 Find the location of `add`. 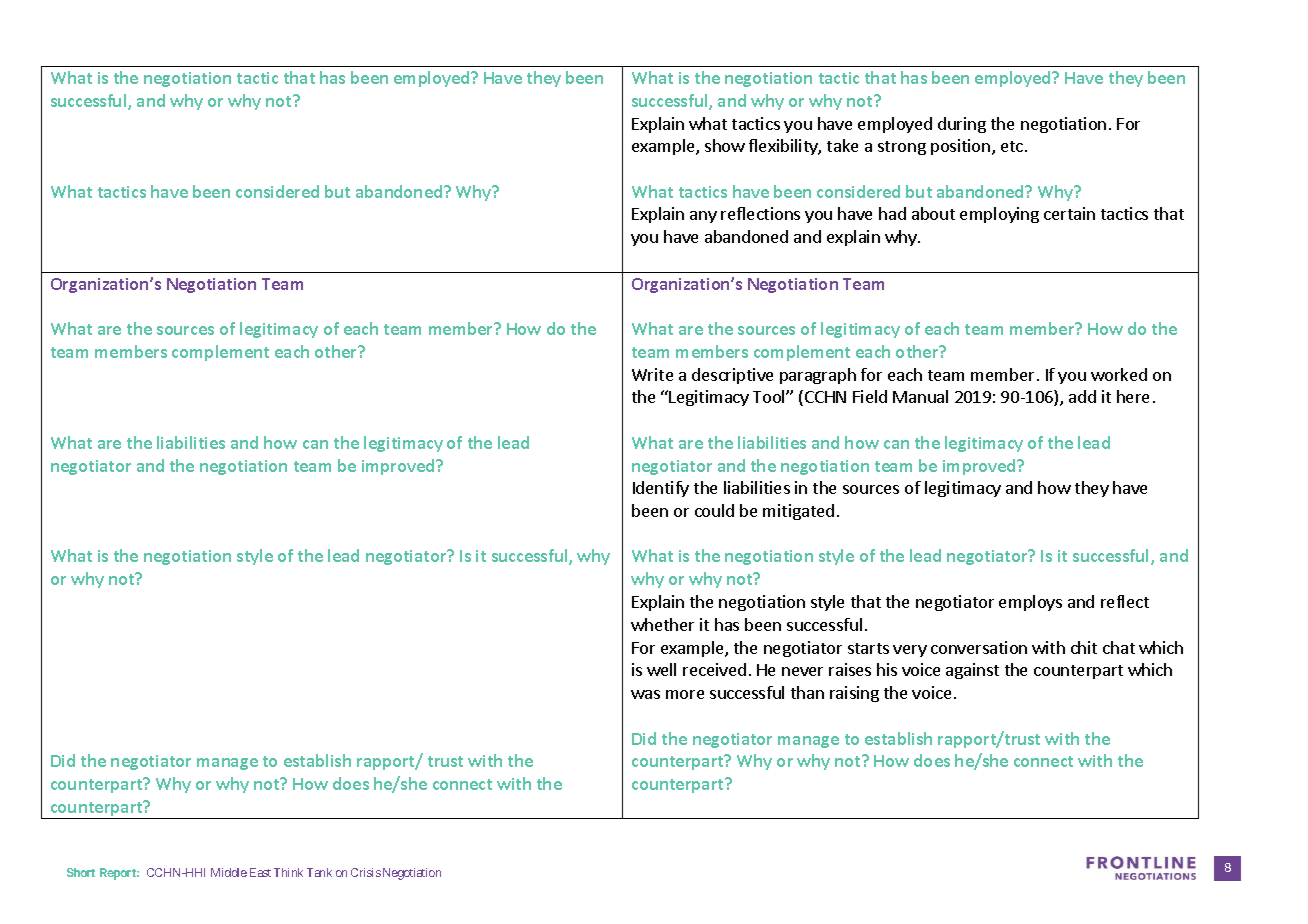

add is located at coordinates (1082, 396).
